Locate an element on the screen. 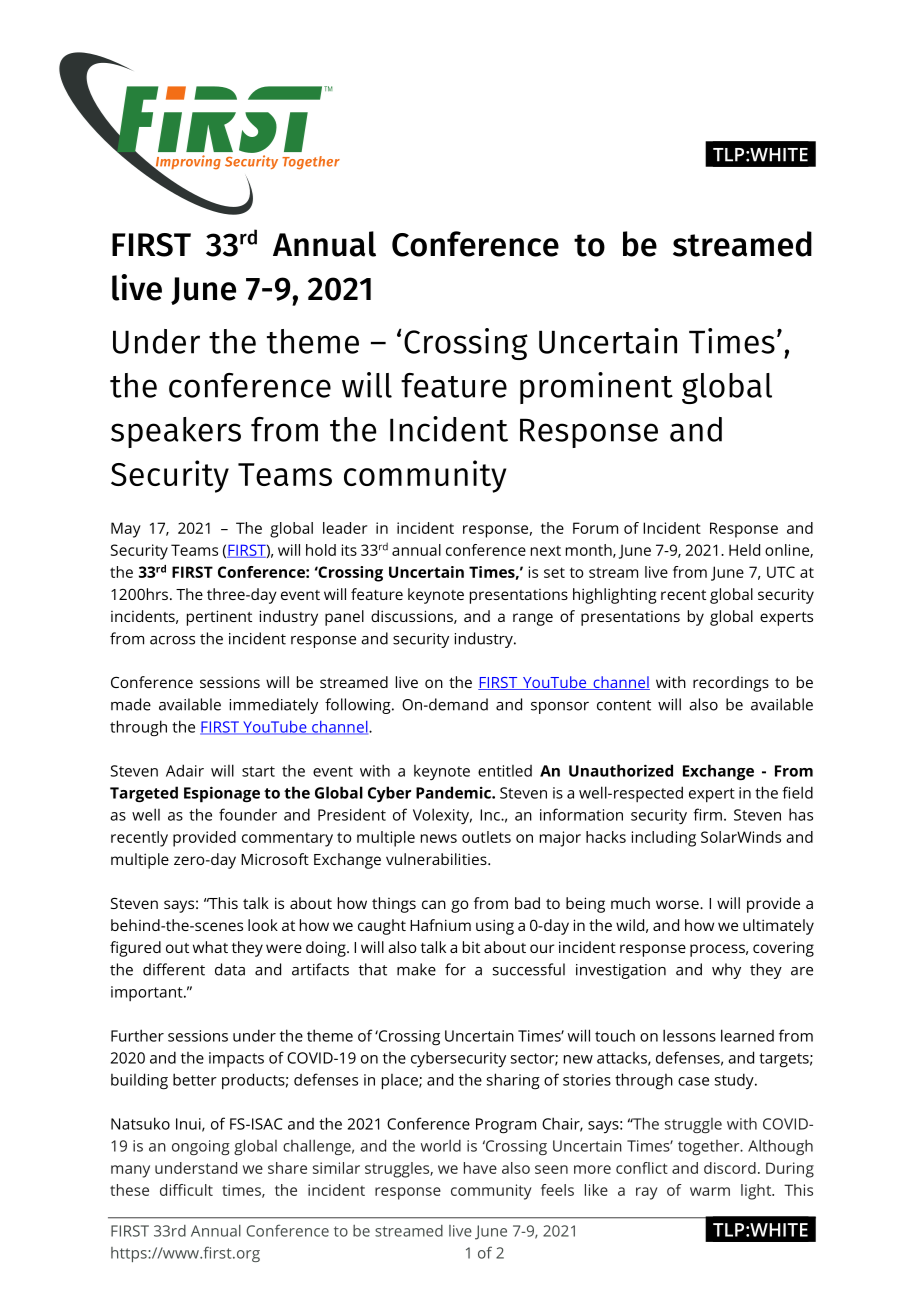 Image resolution: width=924 pixels, height=1307 pixels. prominent is located at coordinates (596, 388).
